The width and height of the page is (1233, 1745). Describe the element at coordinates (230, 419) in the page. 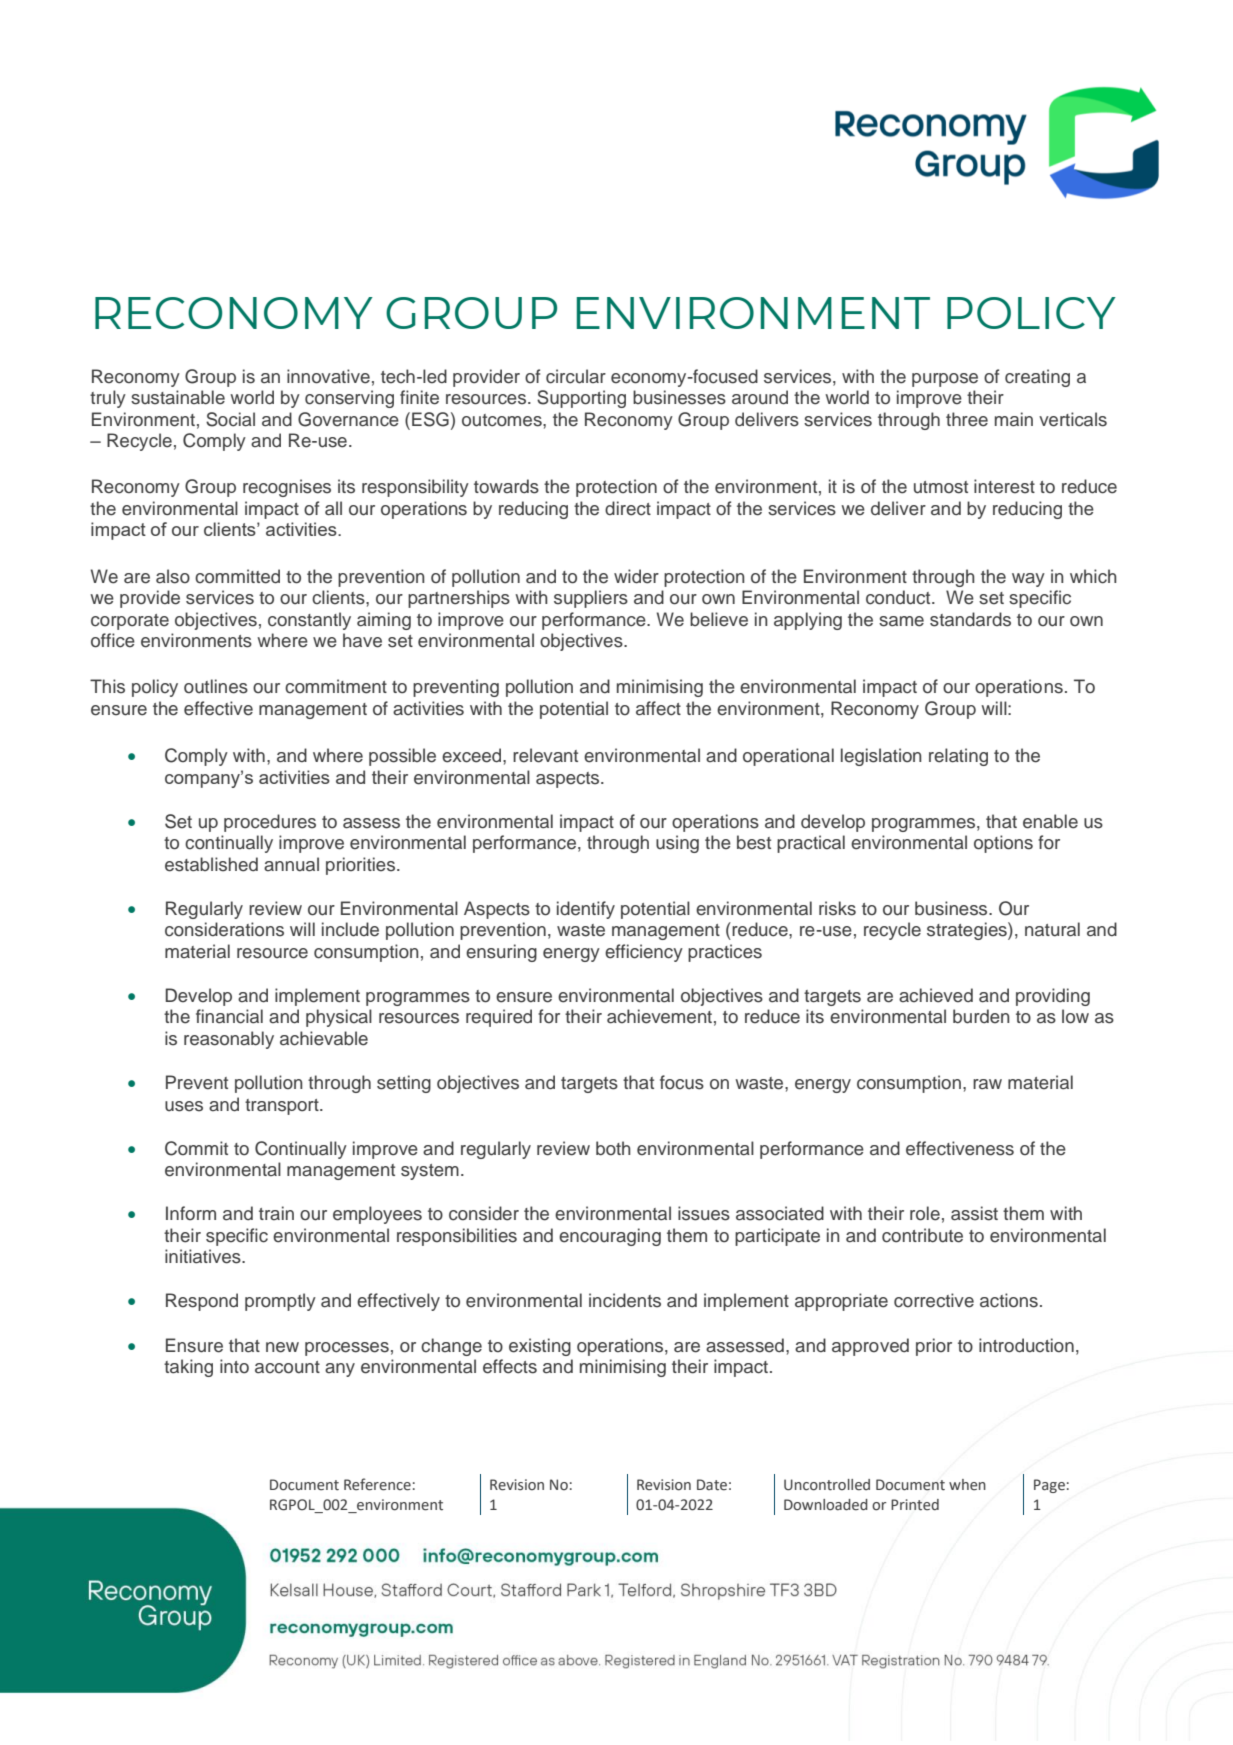

I see `Social` at that location.
